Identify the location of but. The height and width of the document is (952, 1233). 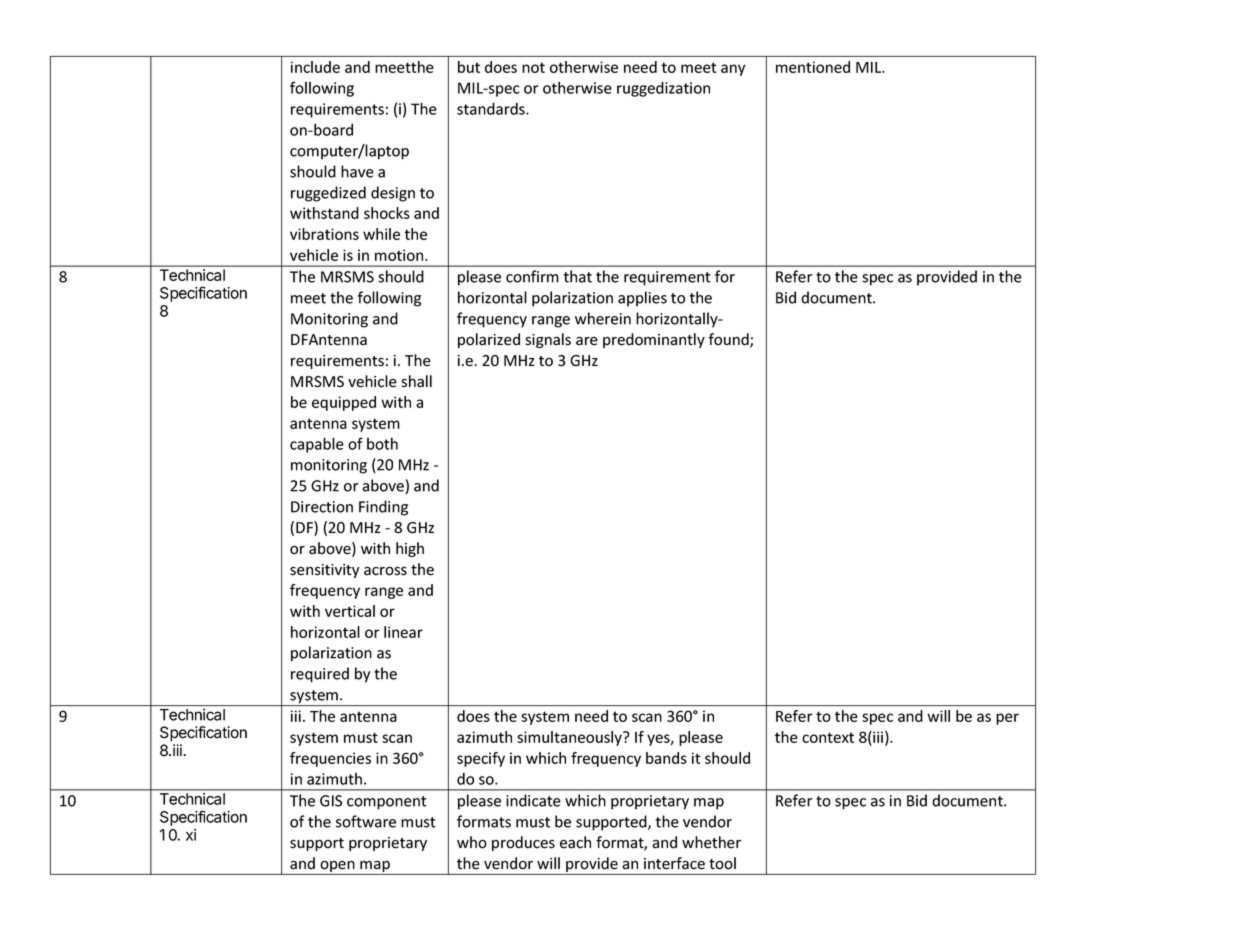
(469, 67).
